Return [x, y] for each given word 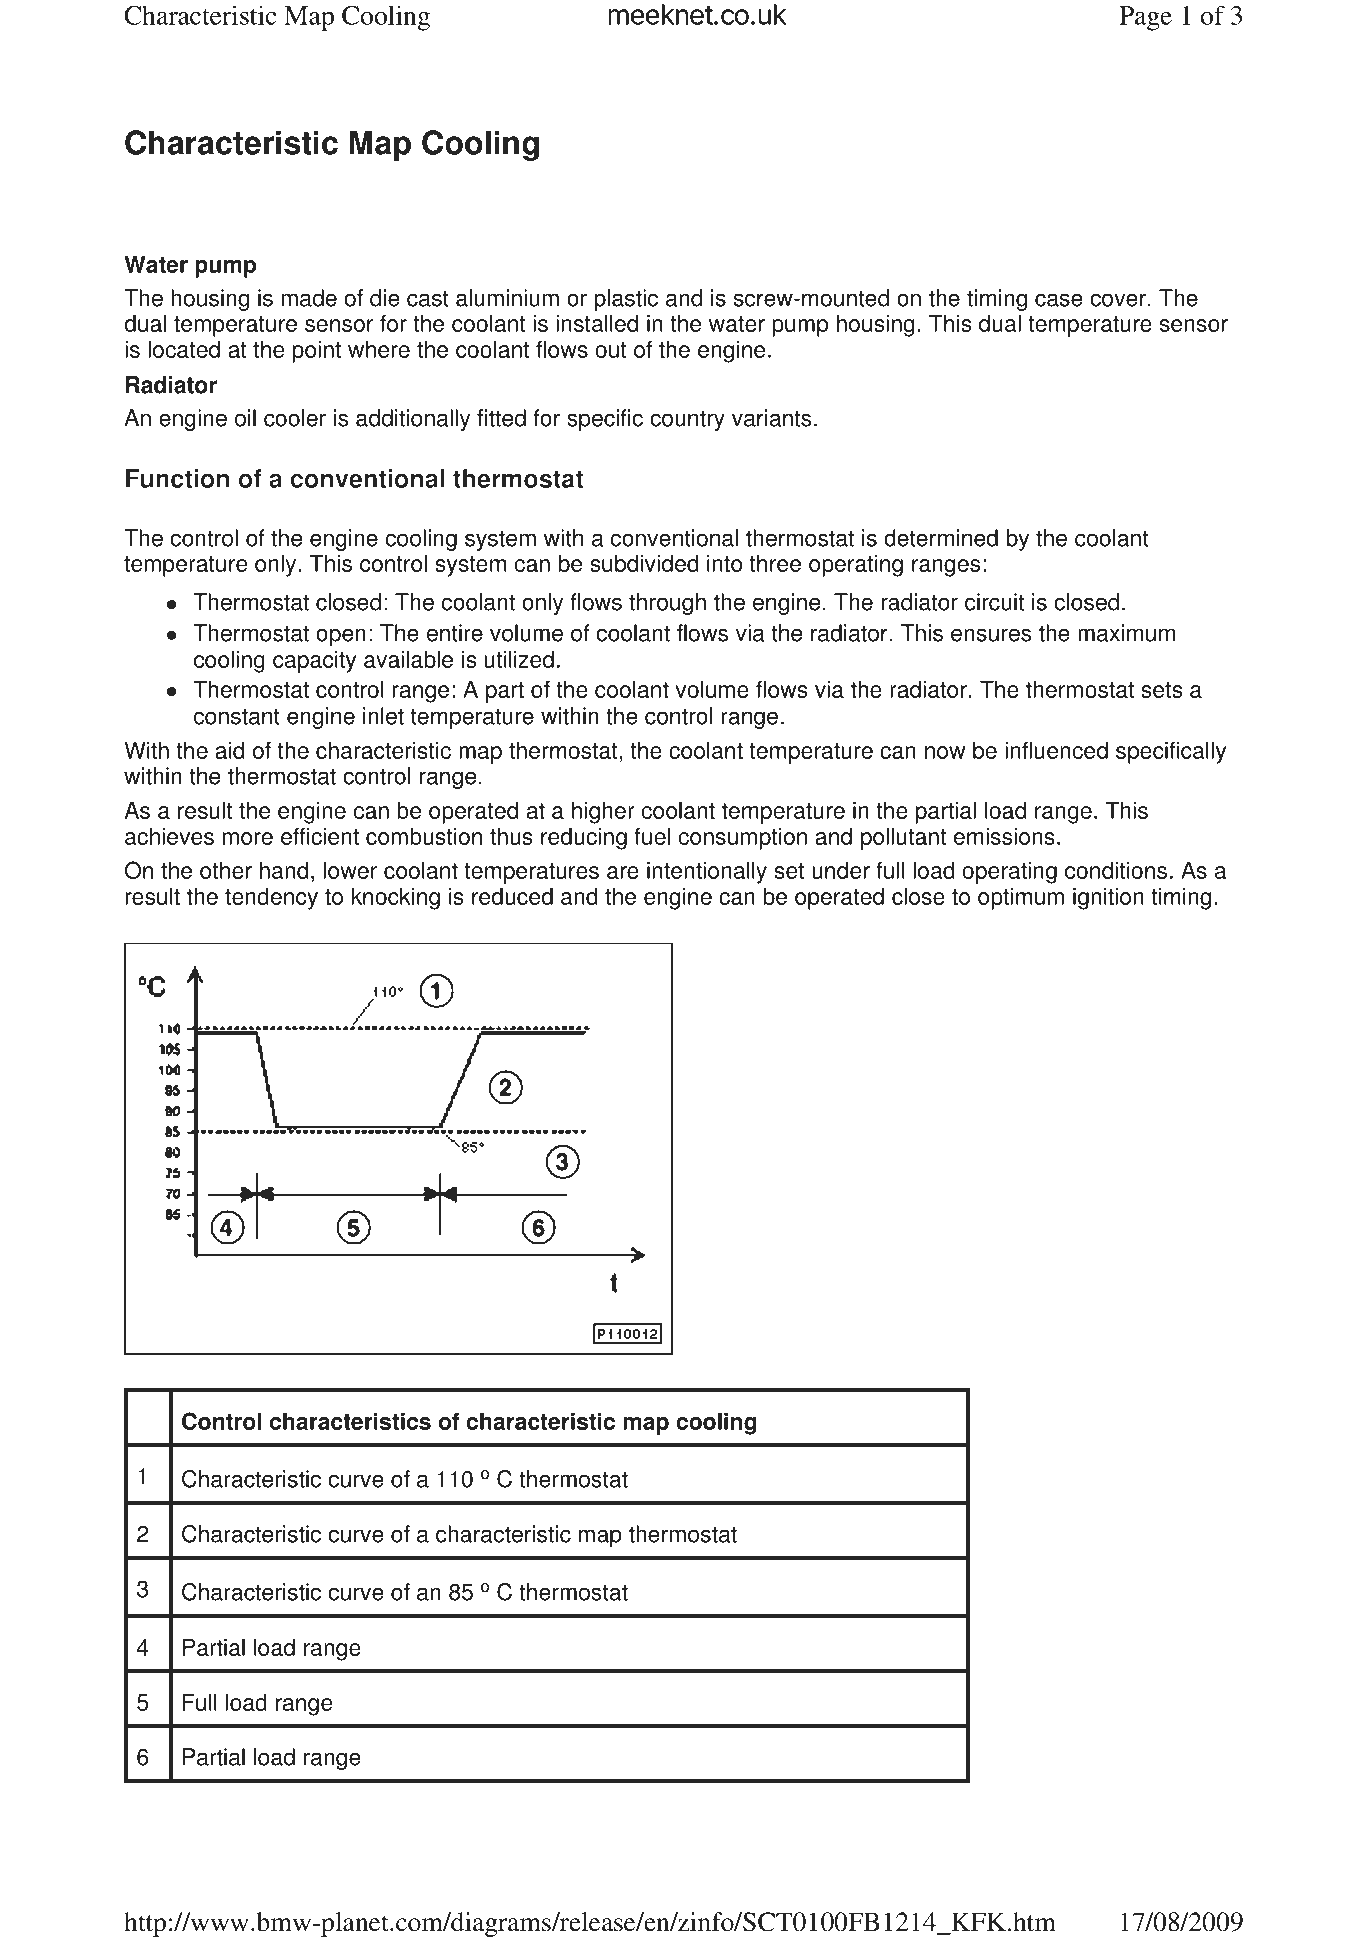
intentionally [707, 872]
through [667, 604]
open [341, 637]
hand [284, 870]
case [1059, 300]
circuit [994, 602]
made [309, 298]
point [316, 351]
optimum [1021, 898]
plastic [626, 300]
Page [1145, 18]
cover [1118, 300]
